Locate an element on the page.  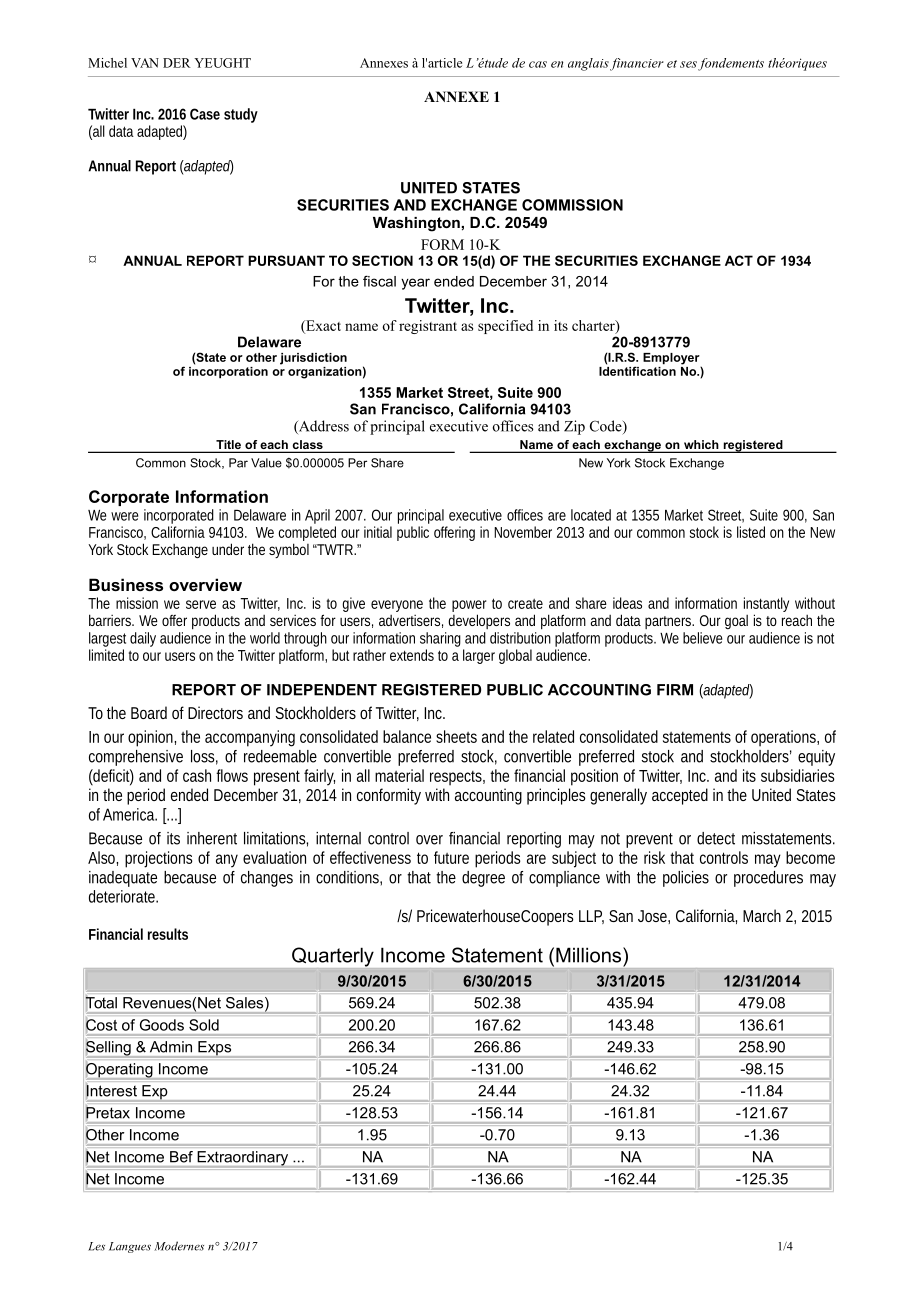
goal is located at coordinates (736, 622).
